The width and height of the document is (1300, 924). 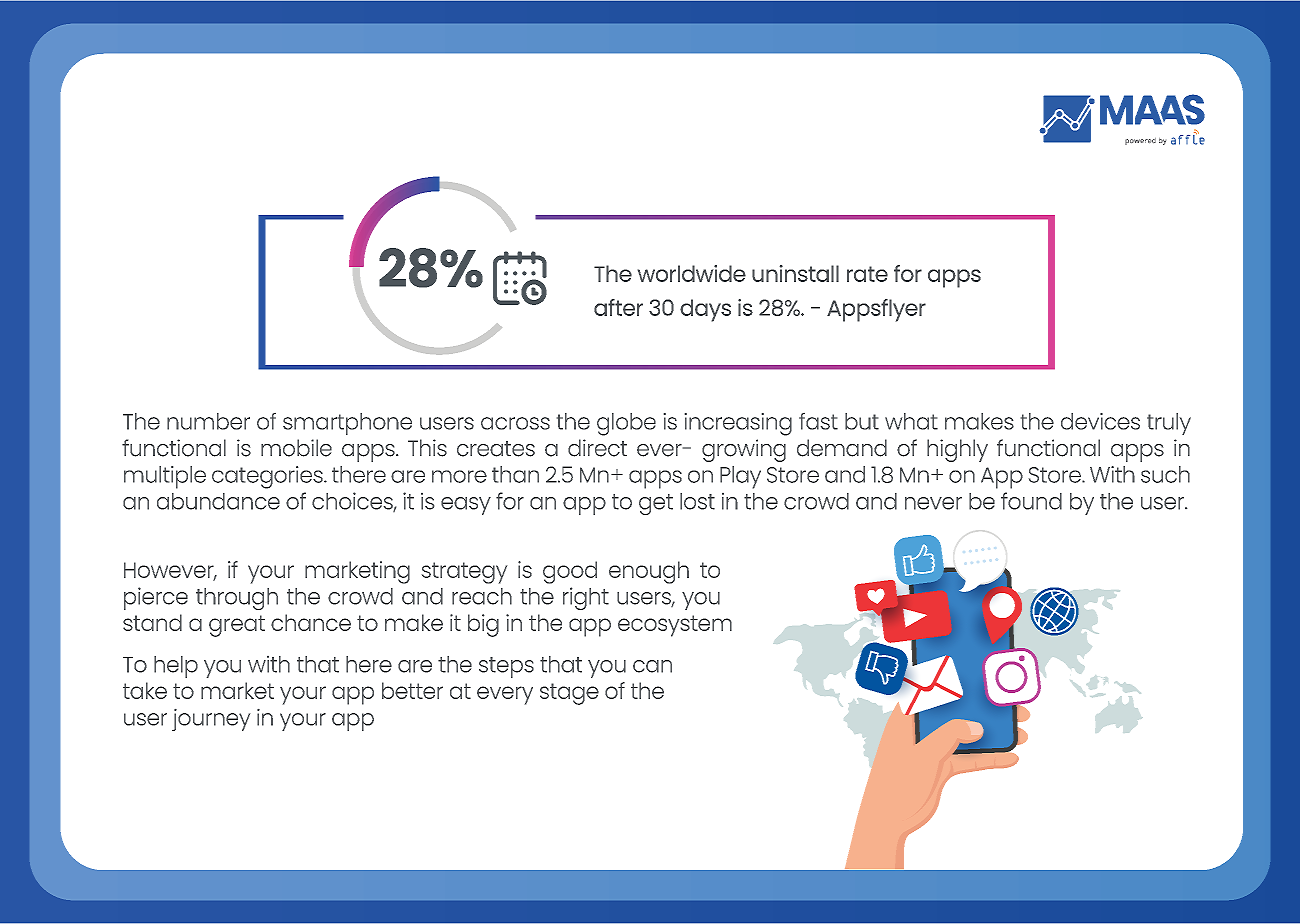 I want to click on uninstall, so click(x=795, y=273).
